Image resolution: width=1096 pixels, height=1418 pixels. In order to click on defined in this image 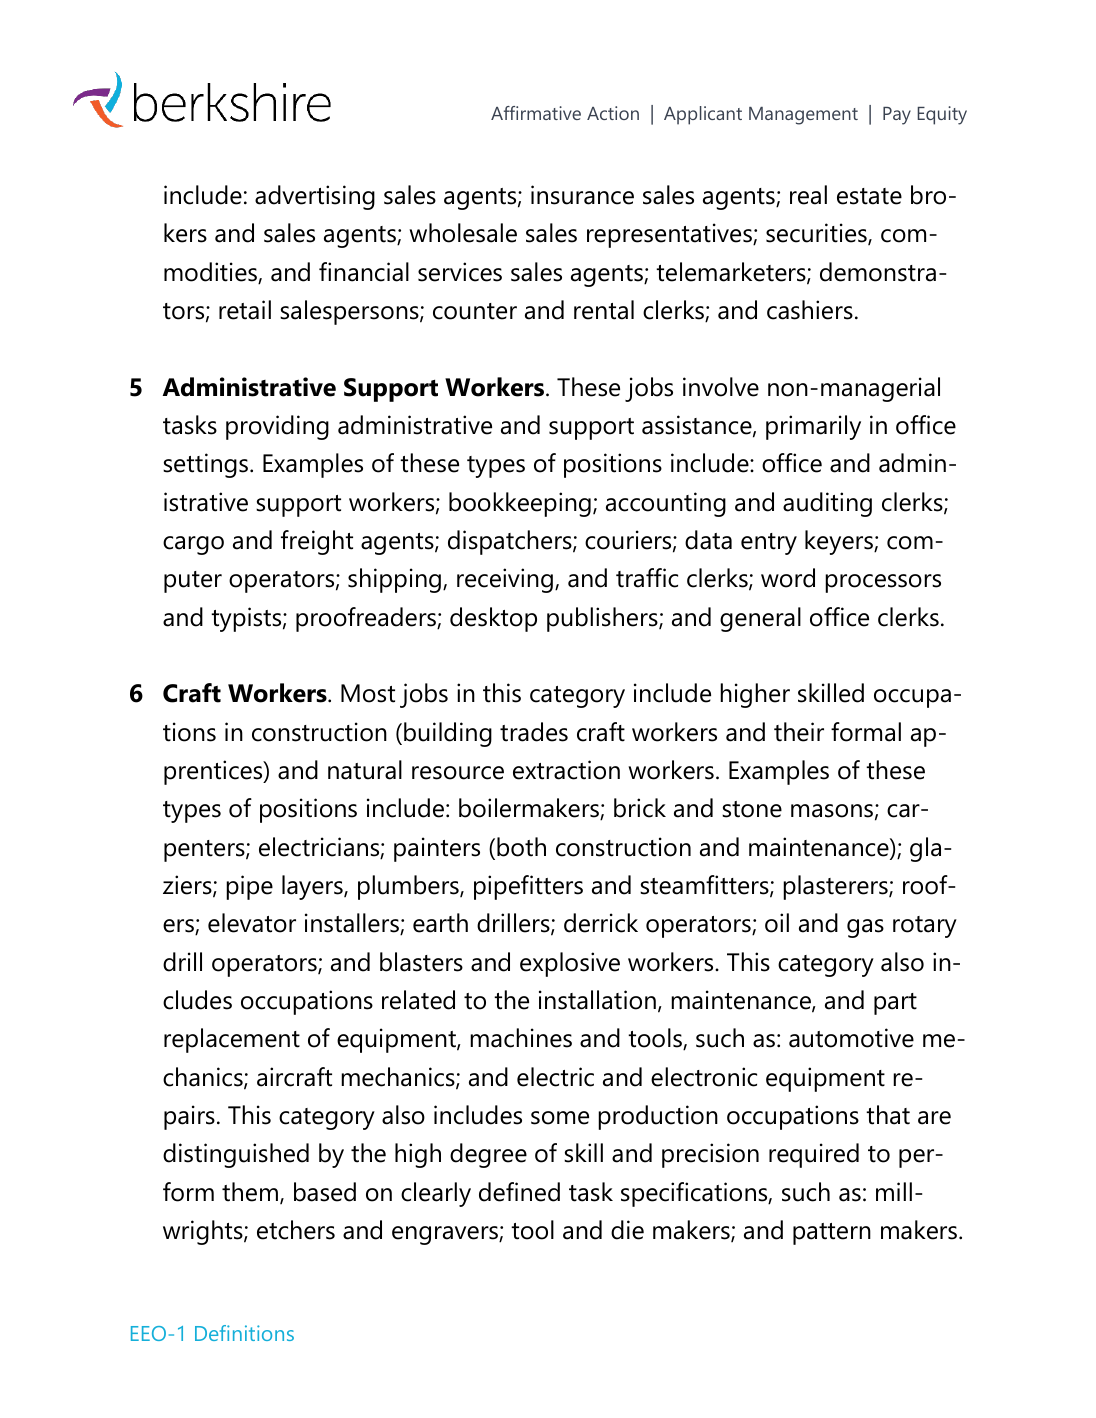, I will do `click(519, 1192)`.
